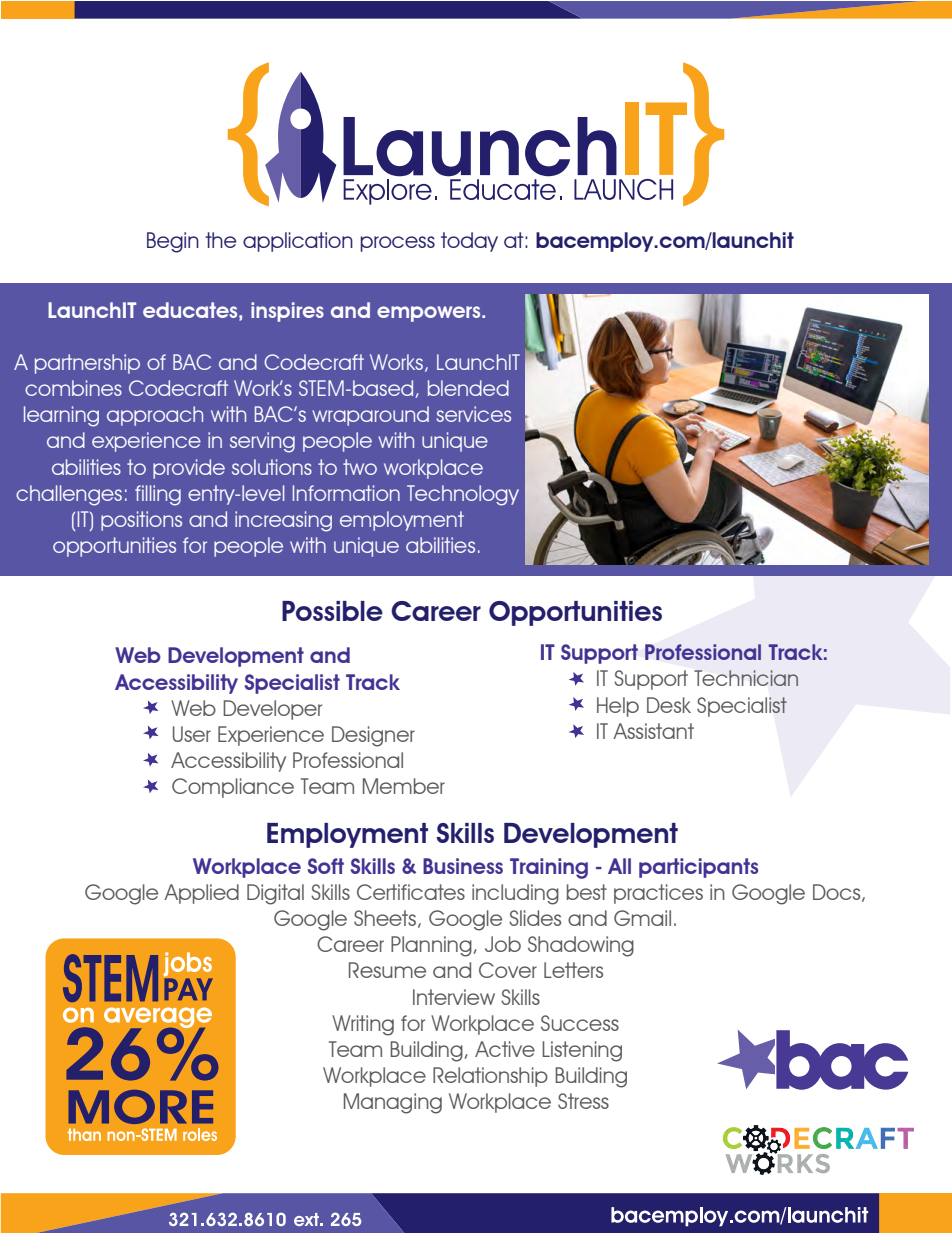 This screenshot has width=952, height=1233. I want to click on Compliance, so click(233, 788).
